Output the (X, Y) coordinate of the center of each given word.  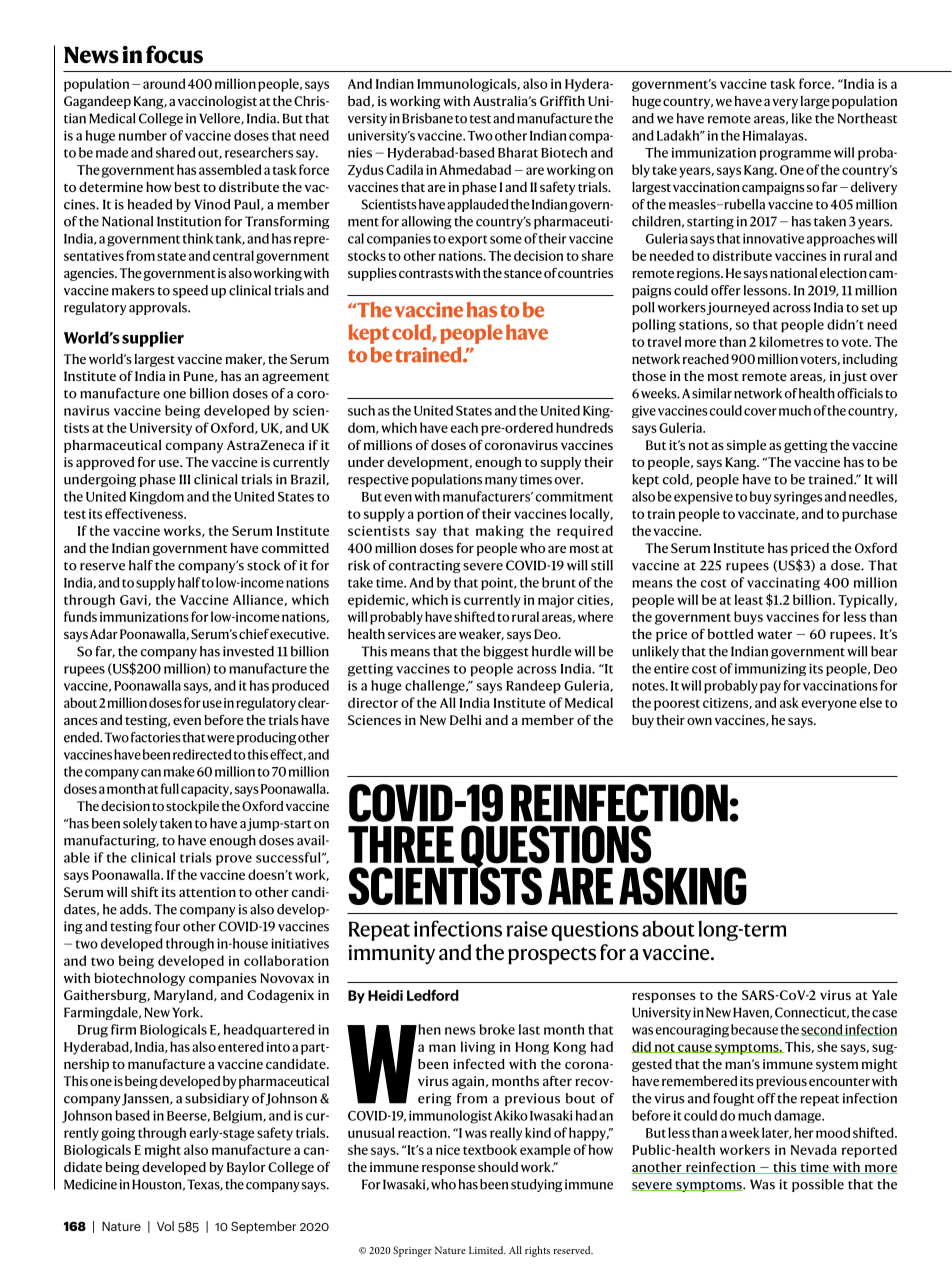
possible (818, 1185)
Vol (165, 1226)
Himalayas (774, 137)
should (498, 1167)
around (164, 83)
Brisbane (427, 118)
